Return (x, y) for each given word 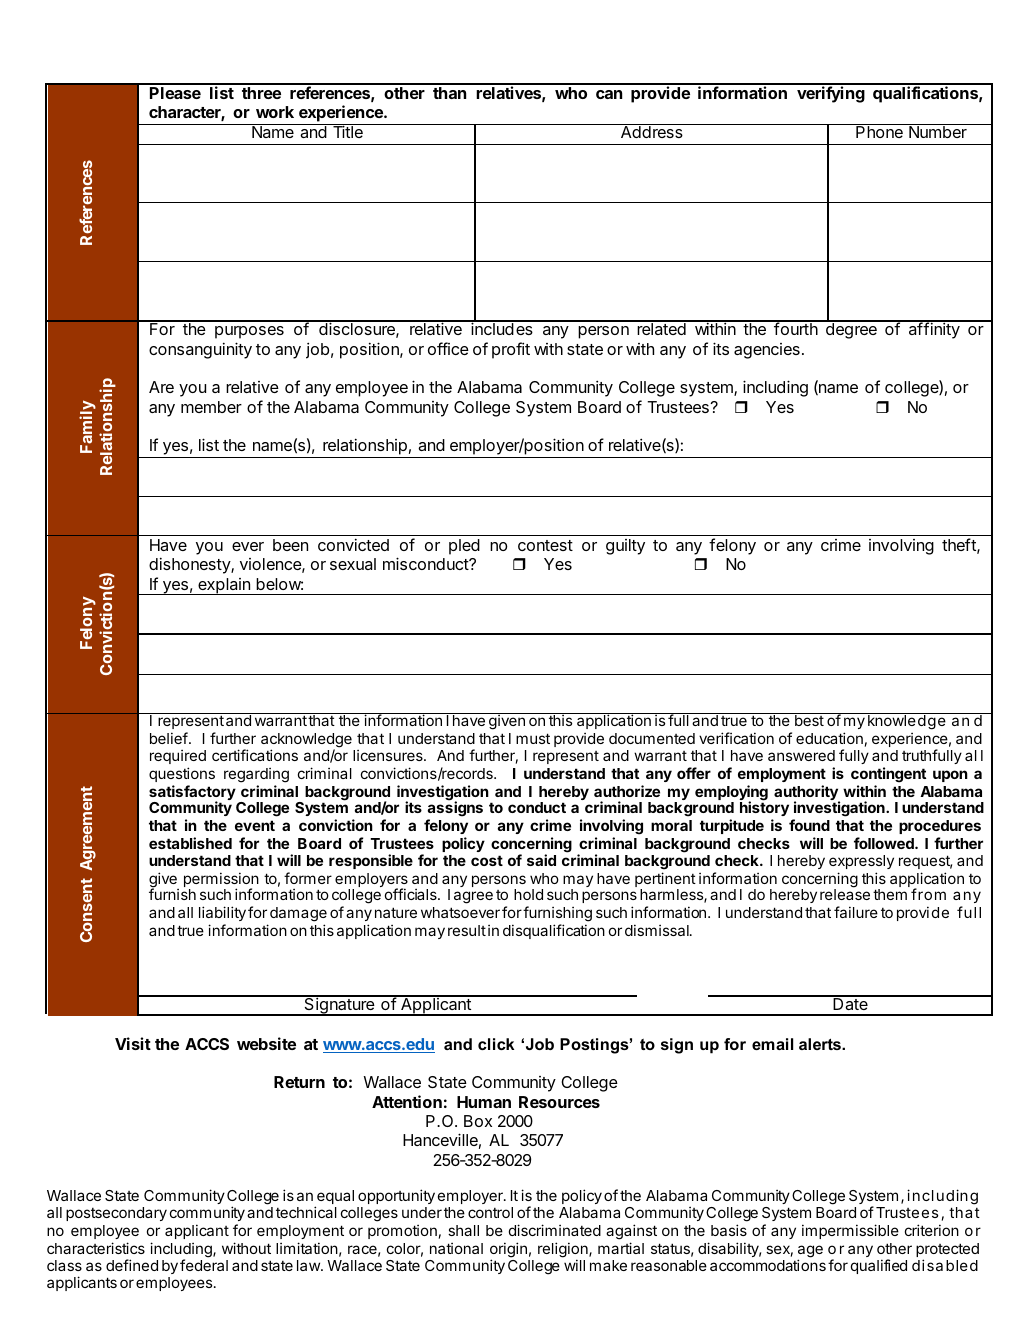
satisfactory (192, 794)
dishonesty (190, 565)
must (533, 738)
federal (204, 1265)
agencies (767, 351)
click (496, 1044)
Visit (133, 1043)
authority (807, 794)
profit (511, 350)
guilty (625, 547)
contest (545, 545)
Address (652, 132)
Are (161, 387)
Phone (879, 132)
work (275, 112)
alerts (821, 1044)
